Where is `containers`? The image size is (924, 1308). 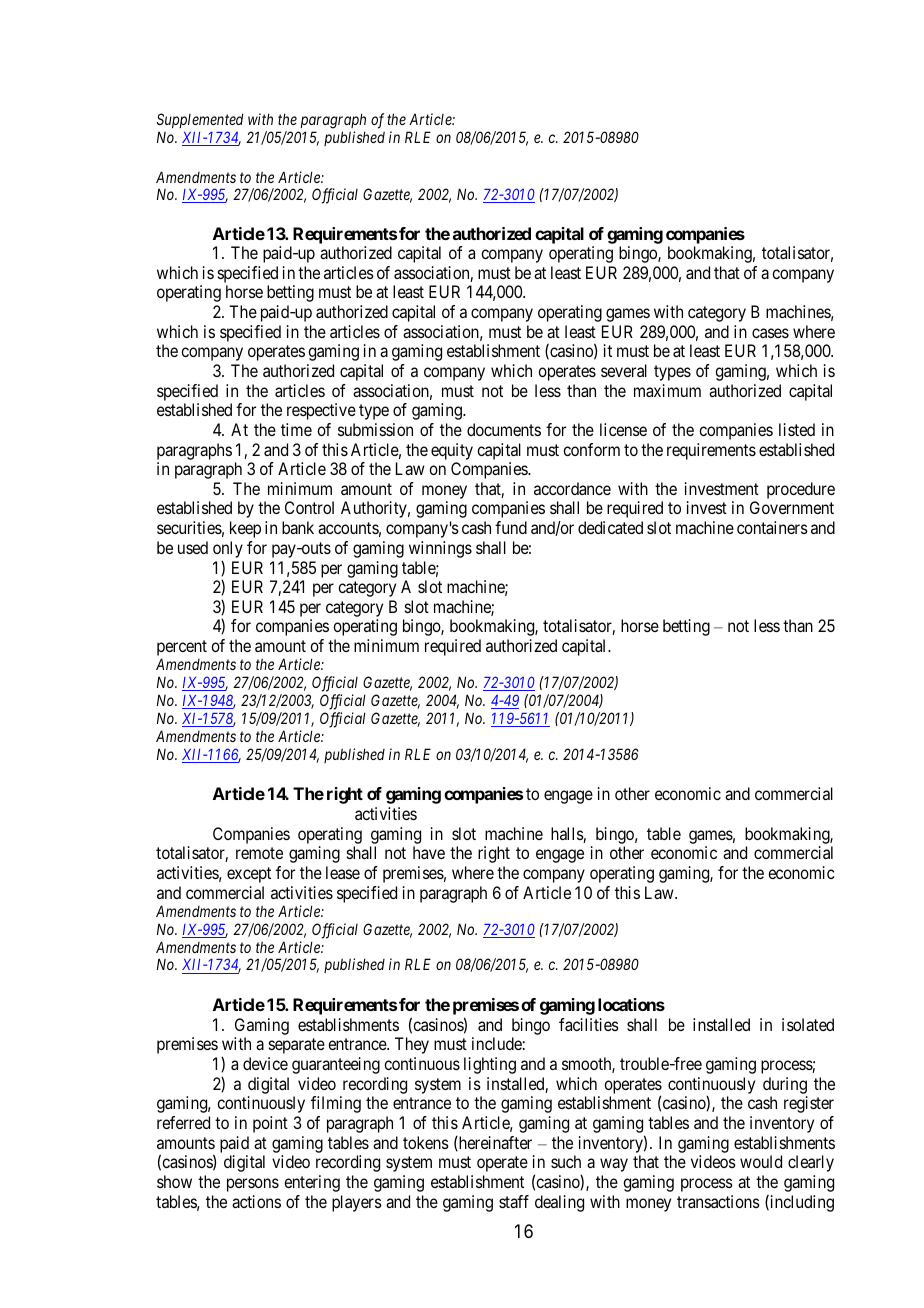
containers is located at coordinates (772, 527).
